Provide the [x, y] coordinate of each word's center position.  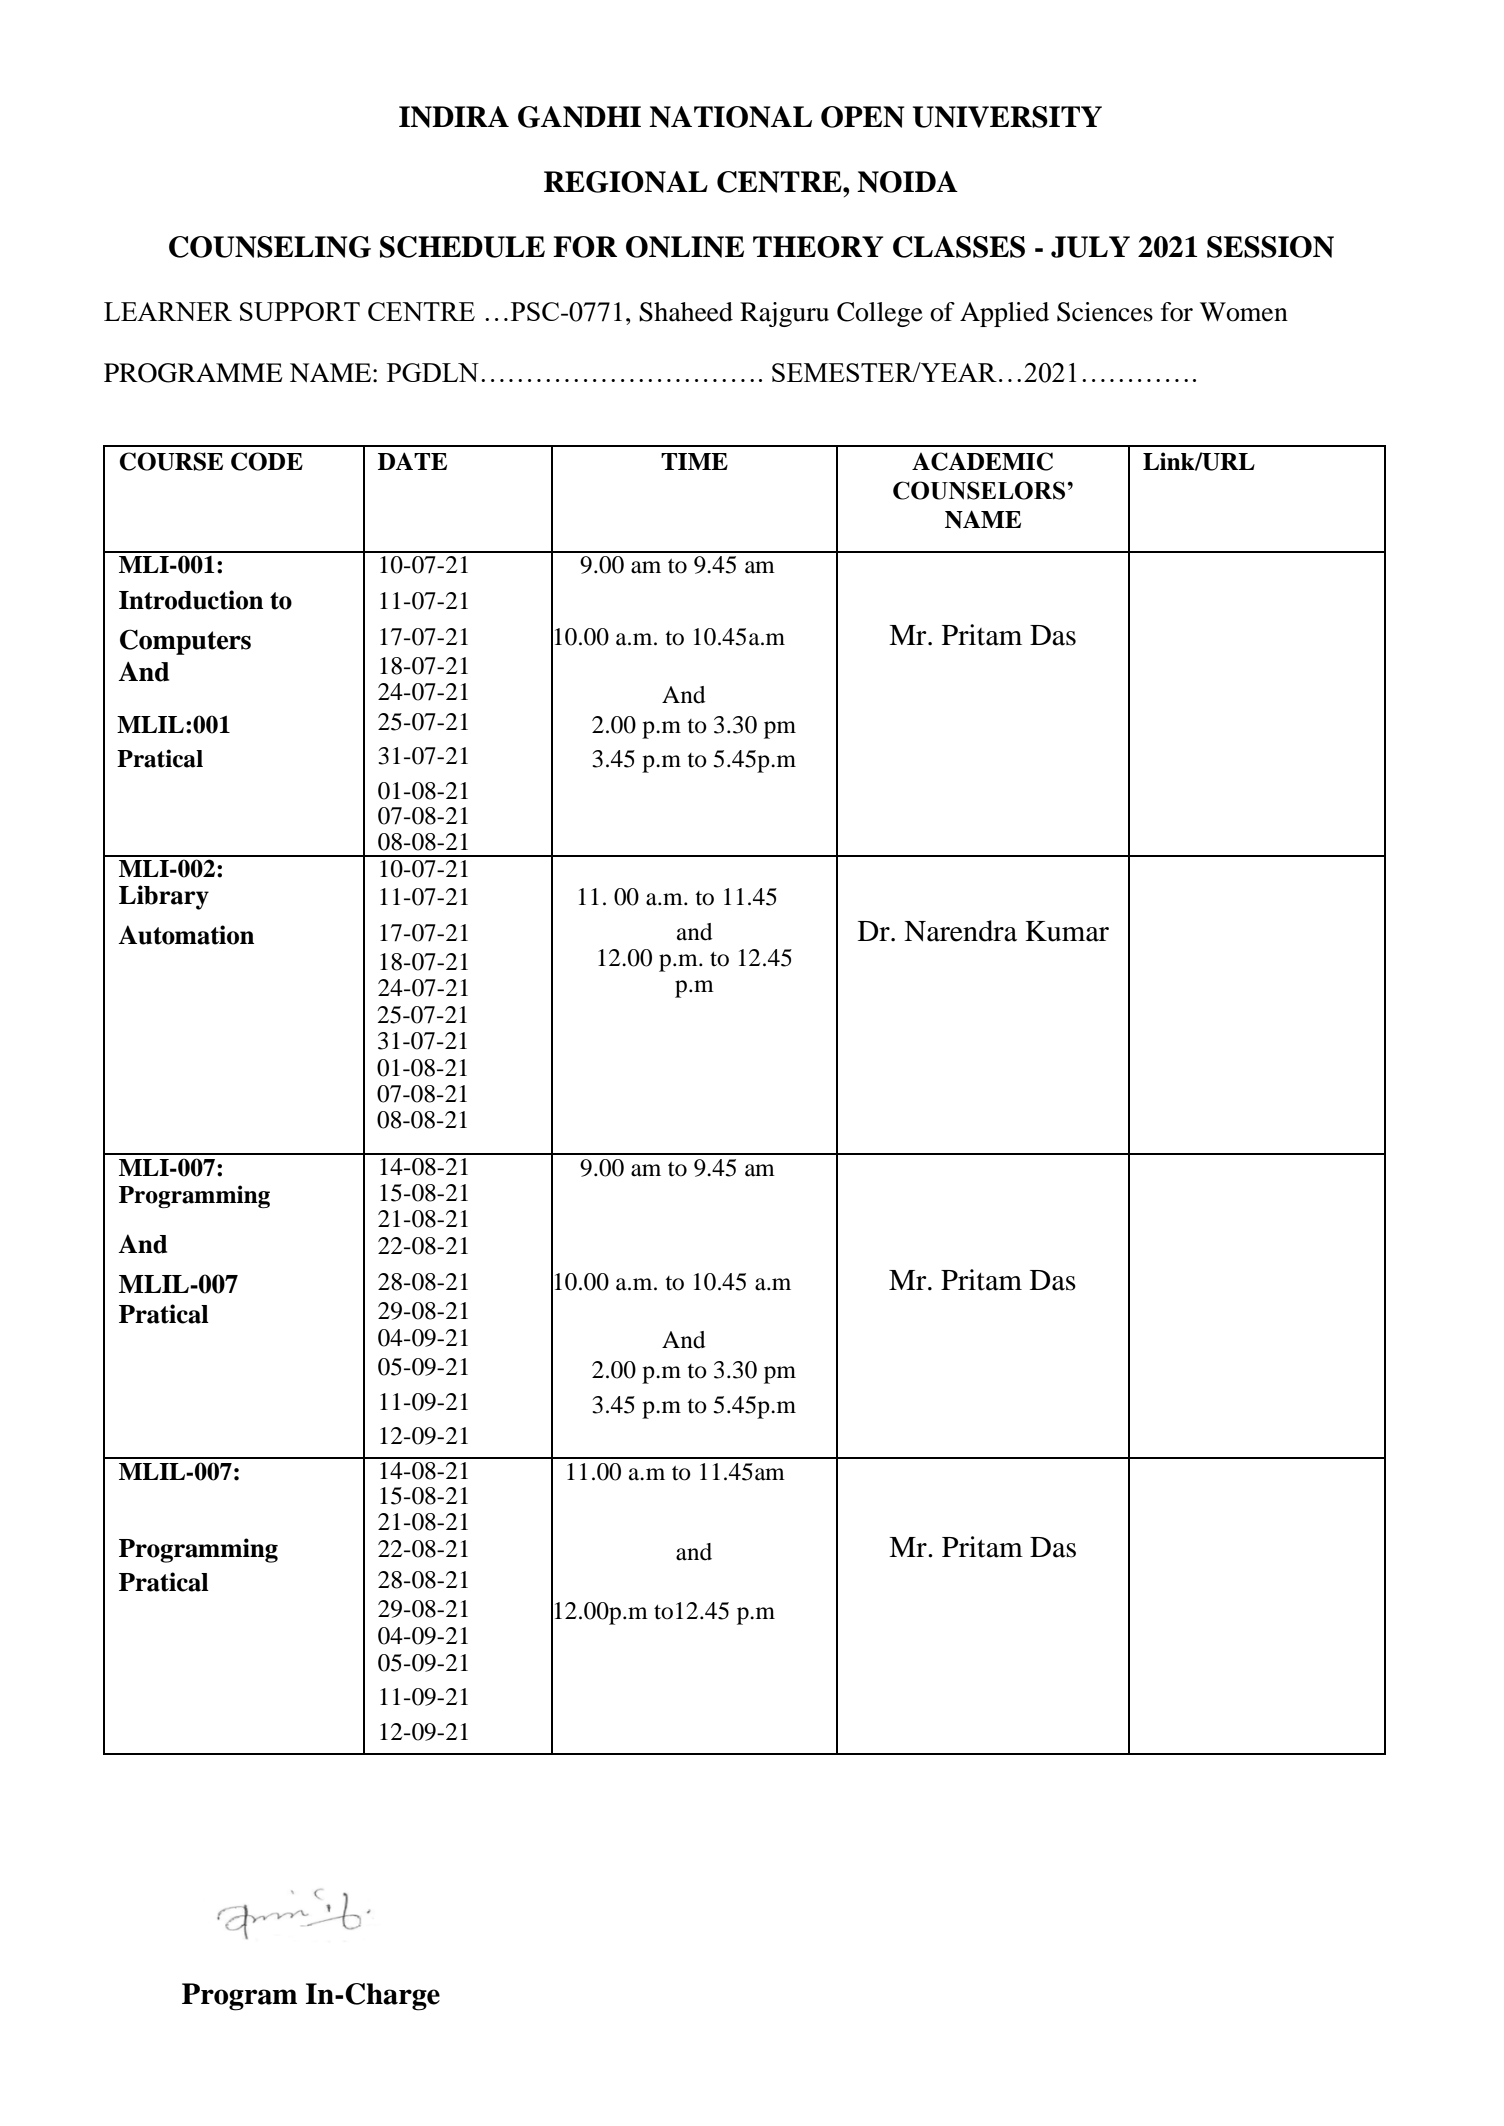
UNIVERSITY [1007, 117]
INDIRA [454, 117]
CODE [267, 461]
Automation [186, 935]
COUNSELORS [980, 490]
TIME [694, 461]
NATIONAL [730, 117]
